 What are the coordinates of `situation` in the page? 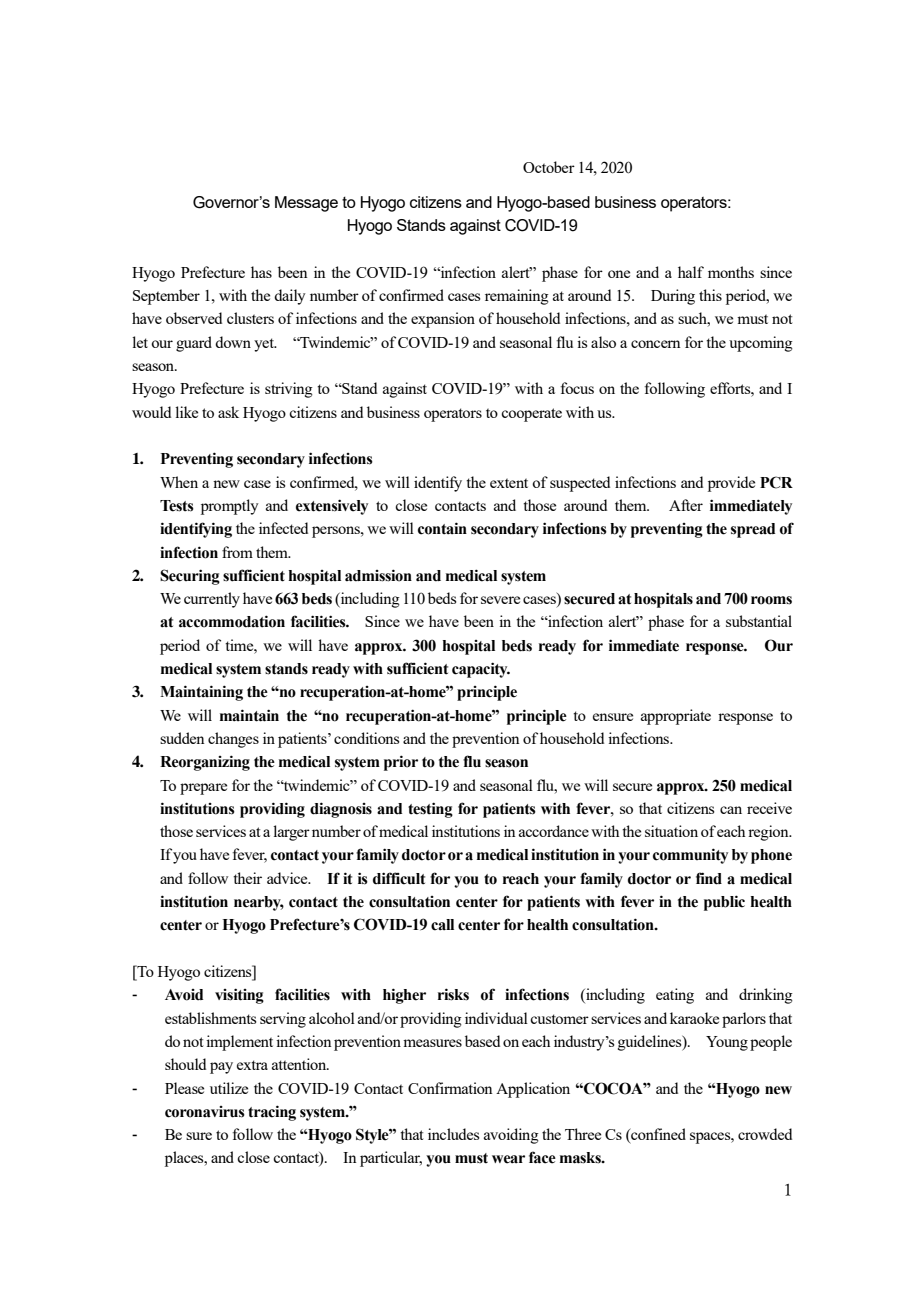 It's located at (671, 831).
